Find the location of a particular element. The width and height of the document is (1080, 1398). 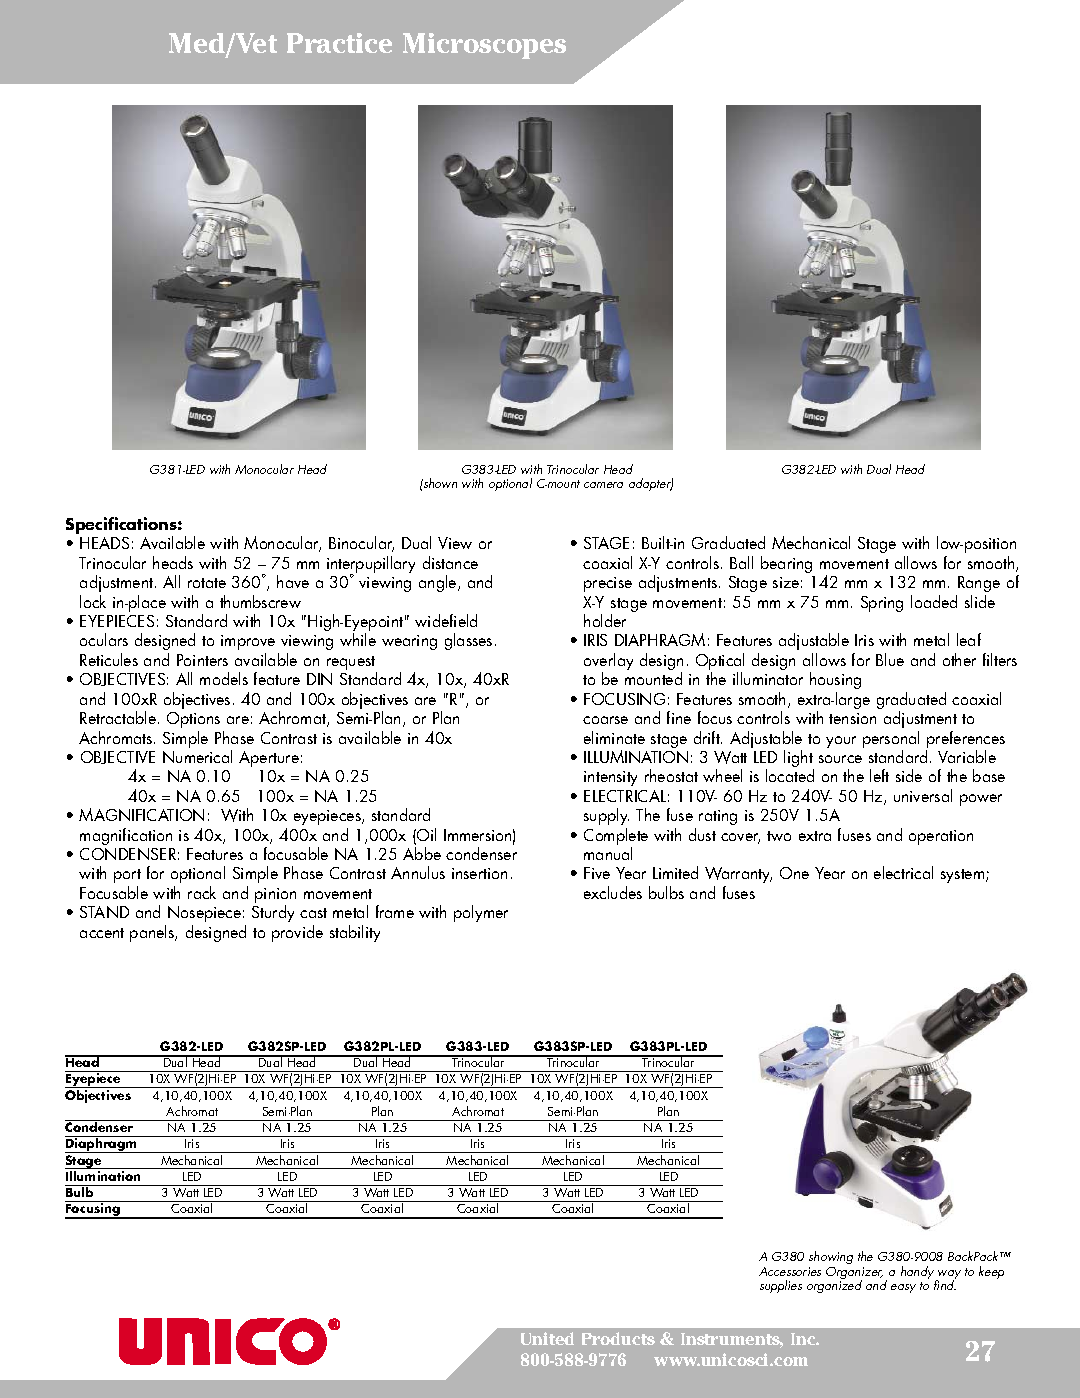

coarse is located at coordinates (605, 720).
